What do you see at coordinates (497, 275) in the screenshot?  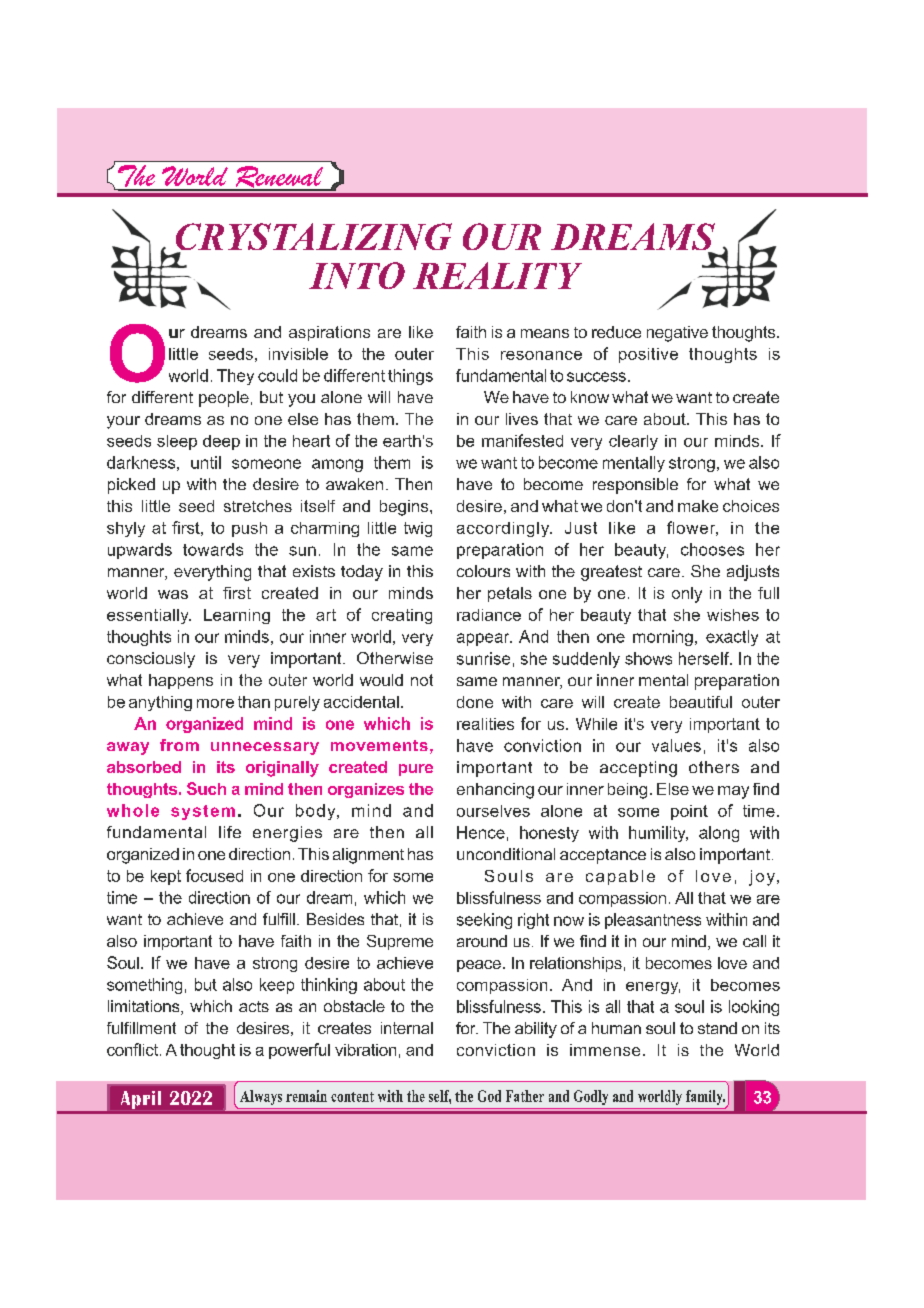 I see `REALITY` at bounding box center [497, 275].
